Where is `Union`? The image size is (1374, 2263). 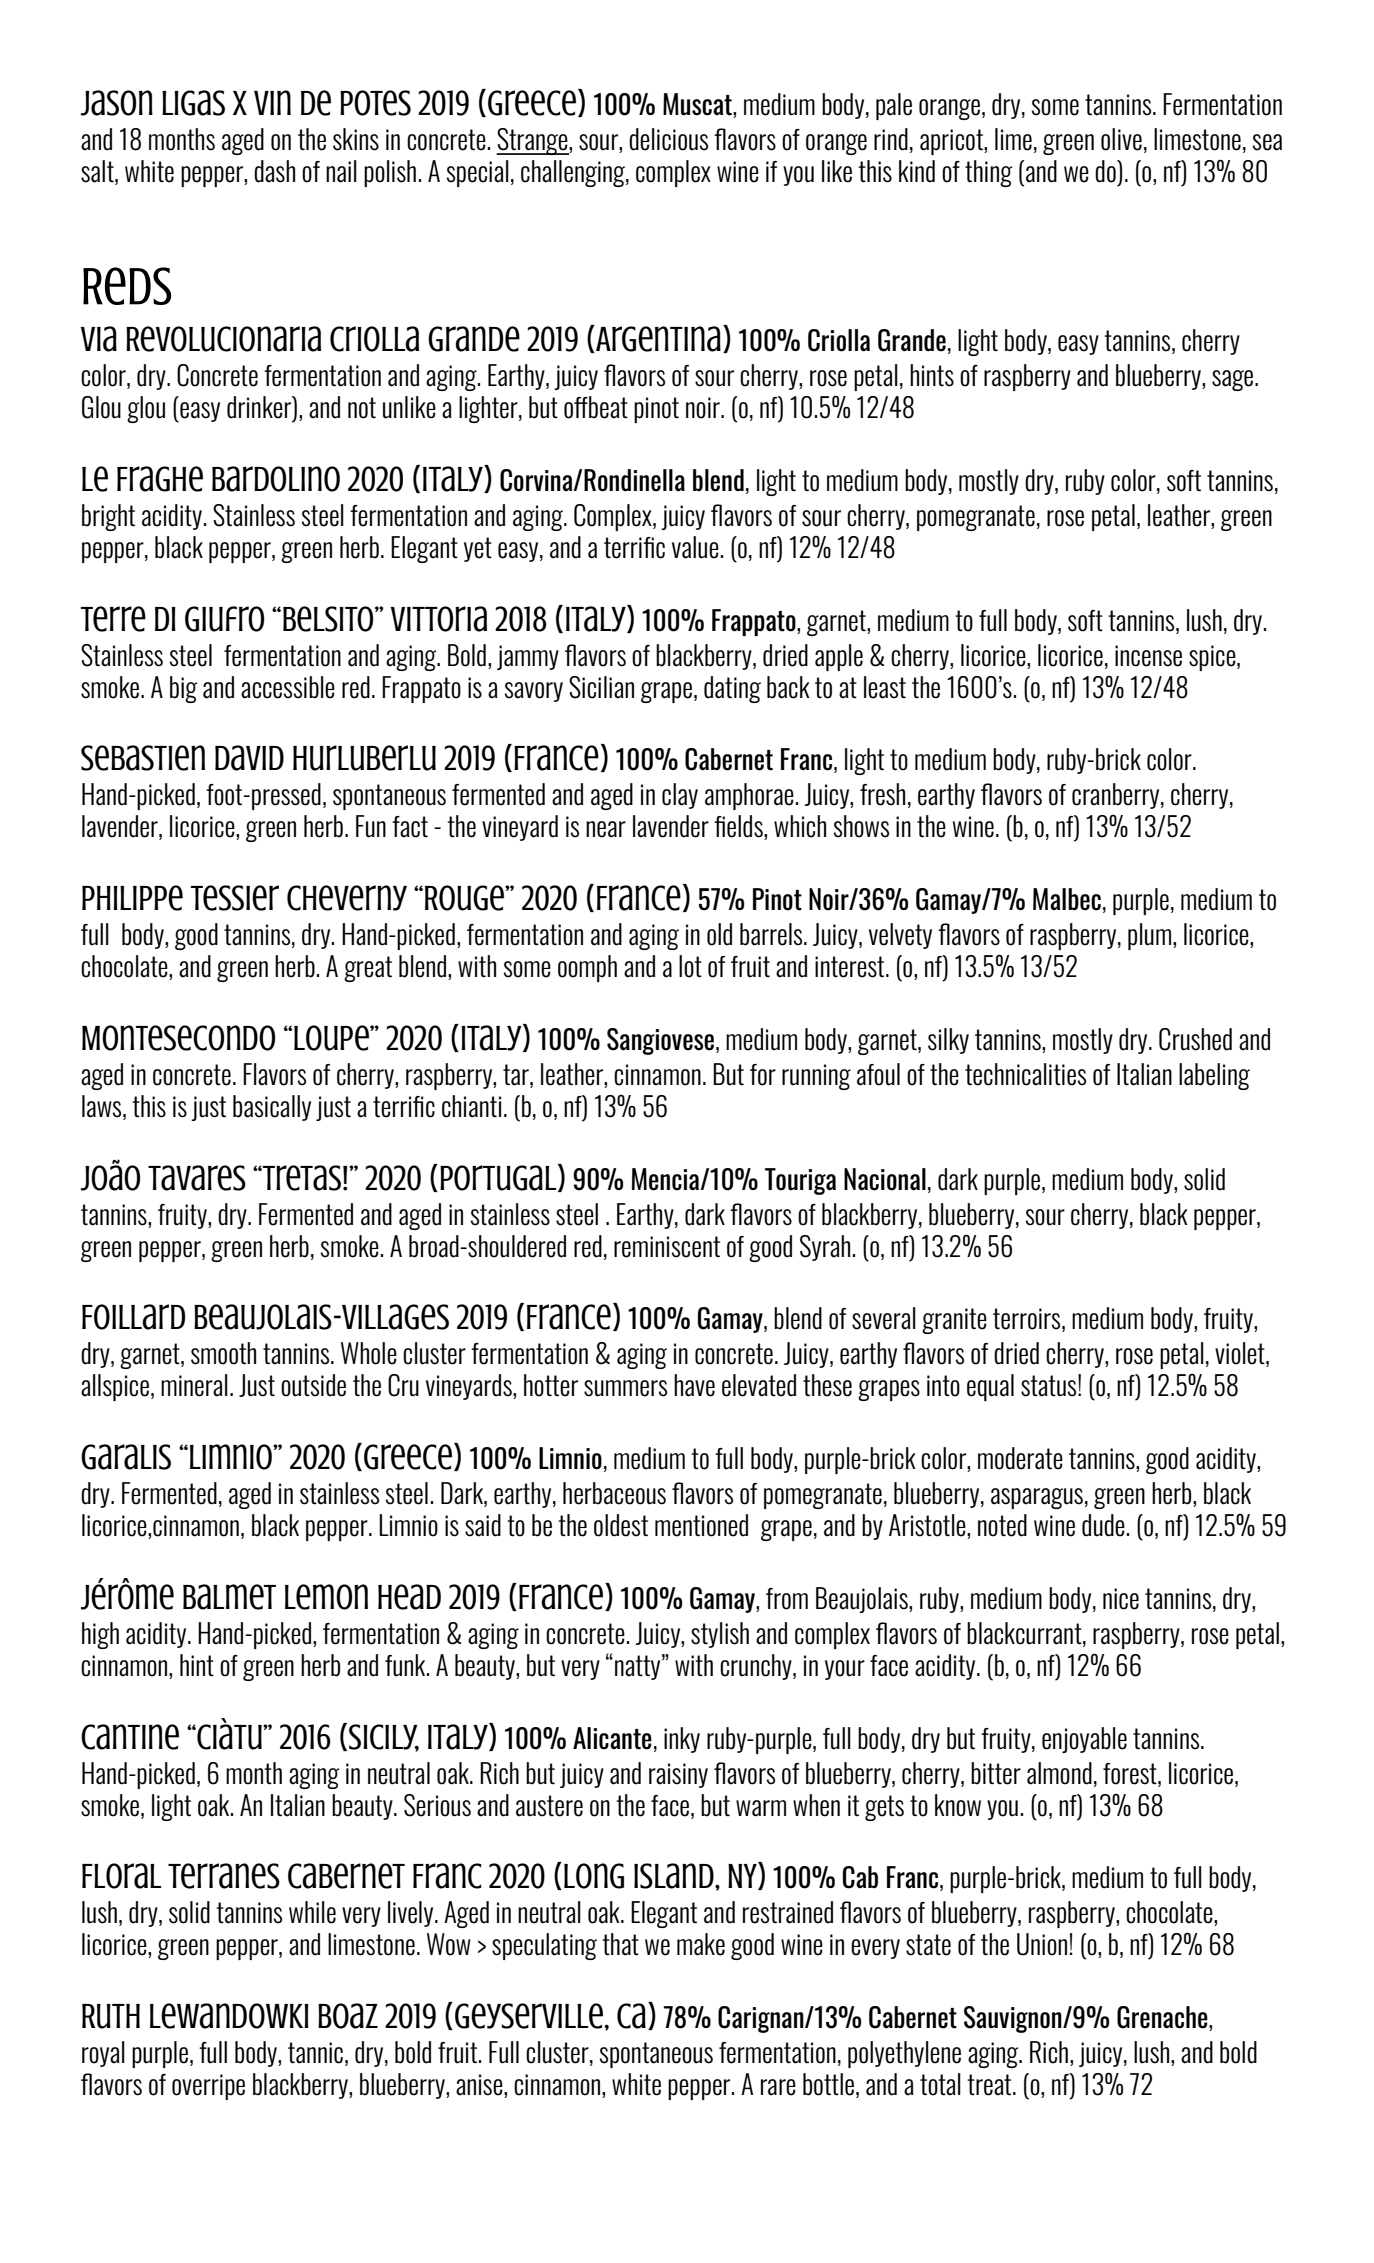 Union is located at coordinates (1042, 1944).
